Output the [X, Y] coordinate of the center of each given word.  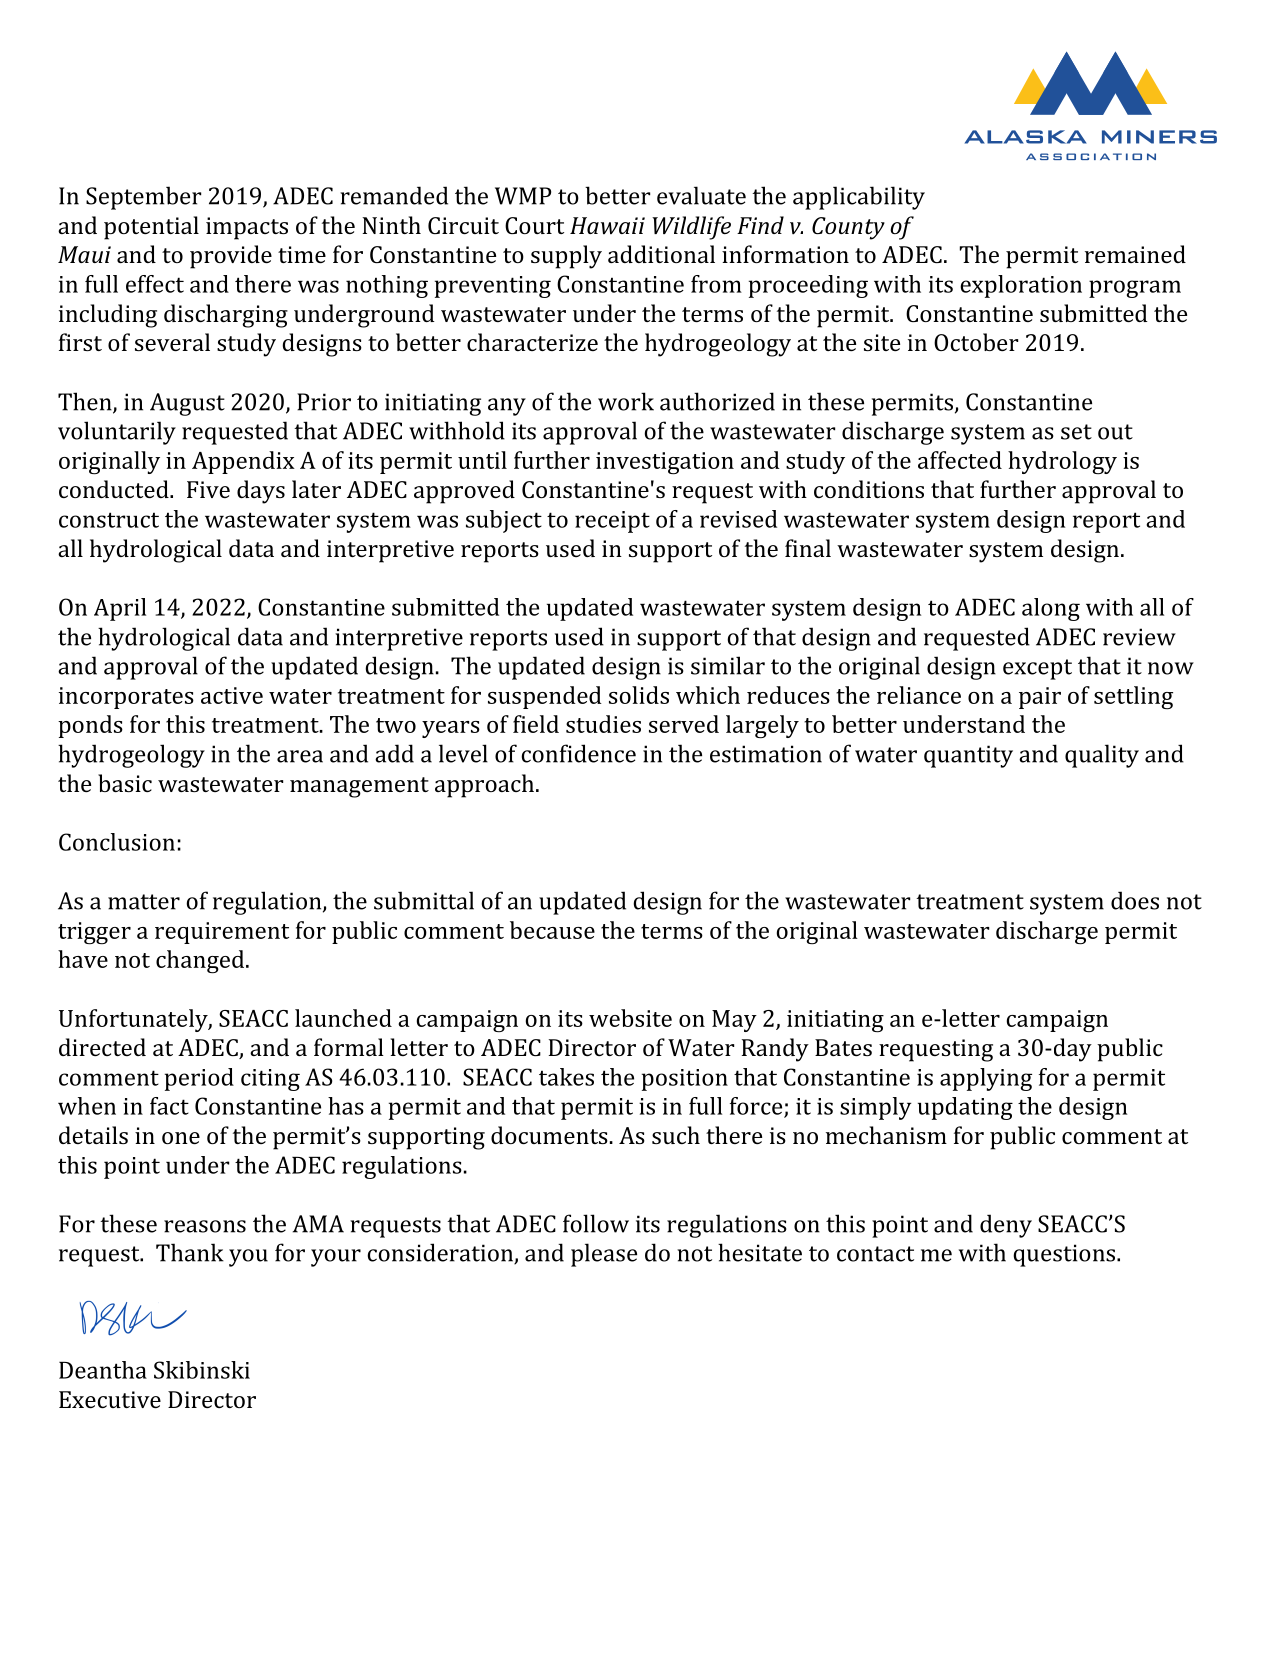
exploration [1021, 286]
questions [1065, 1255]
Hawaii [607, 226]
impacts [247, 228]
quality [1102, 756]
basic [125, 783]
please [604, 1255]
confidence [578, 753]
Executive [110, 1399]
